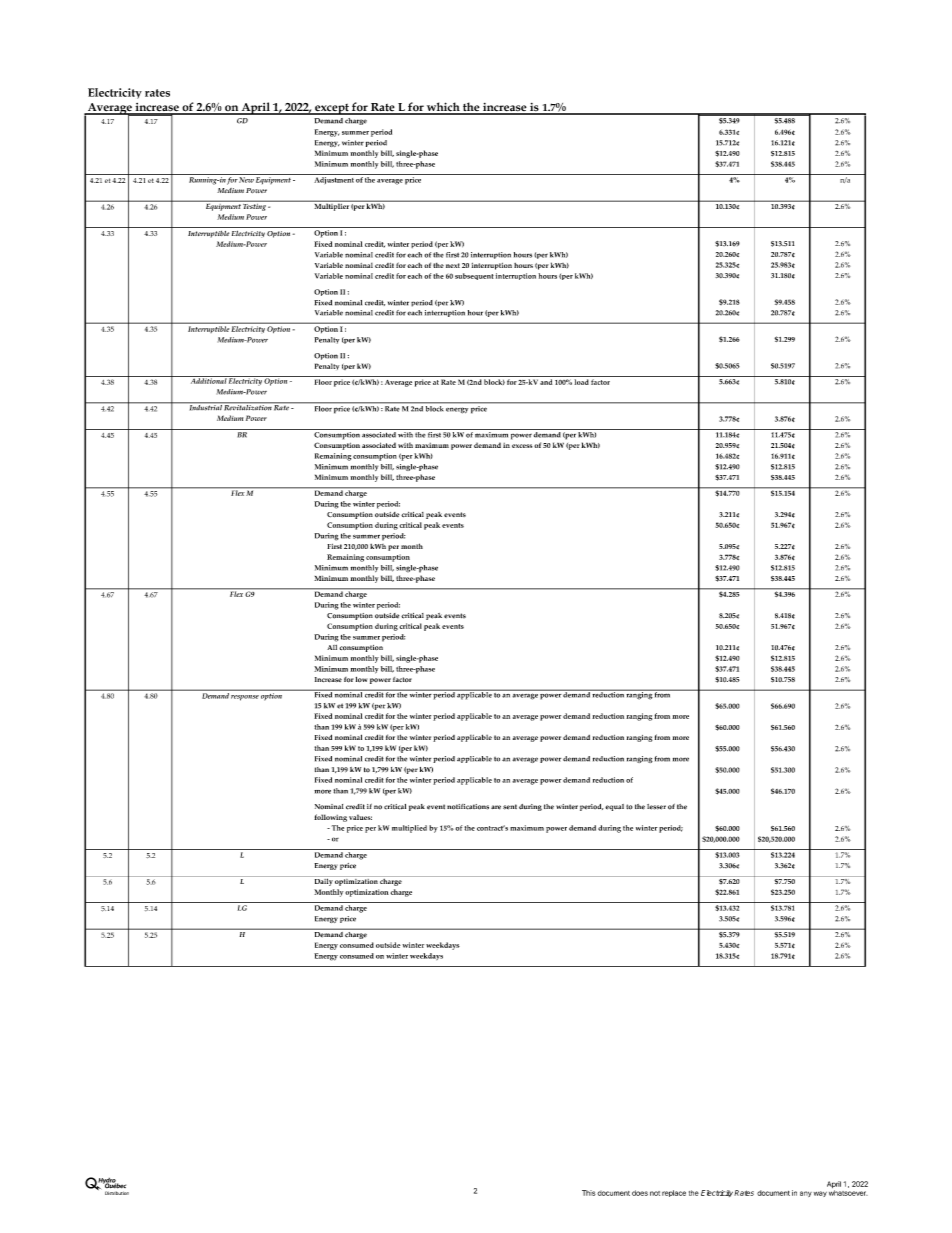 Image resolution: width=952 pixels, height=1233 pixels. Describe the element at coordinates (589, 1193) in the document. I see `This` at that location.
